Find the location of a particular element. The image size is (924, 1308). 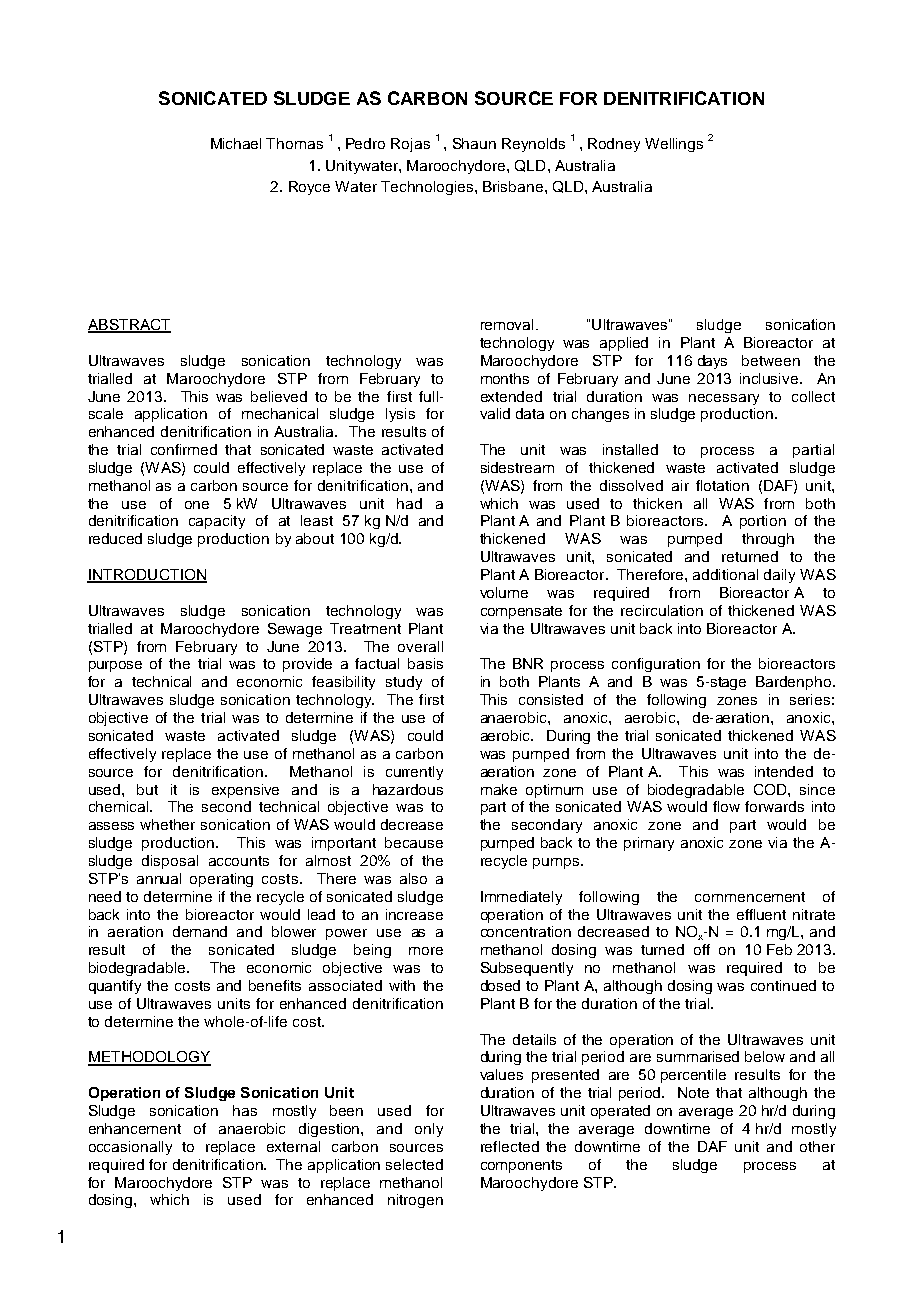

Technologies is located at coordinates (428, 188).
